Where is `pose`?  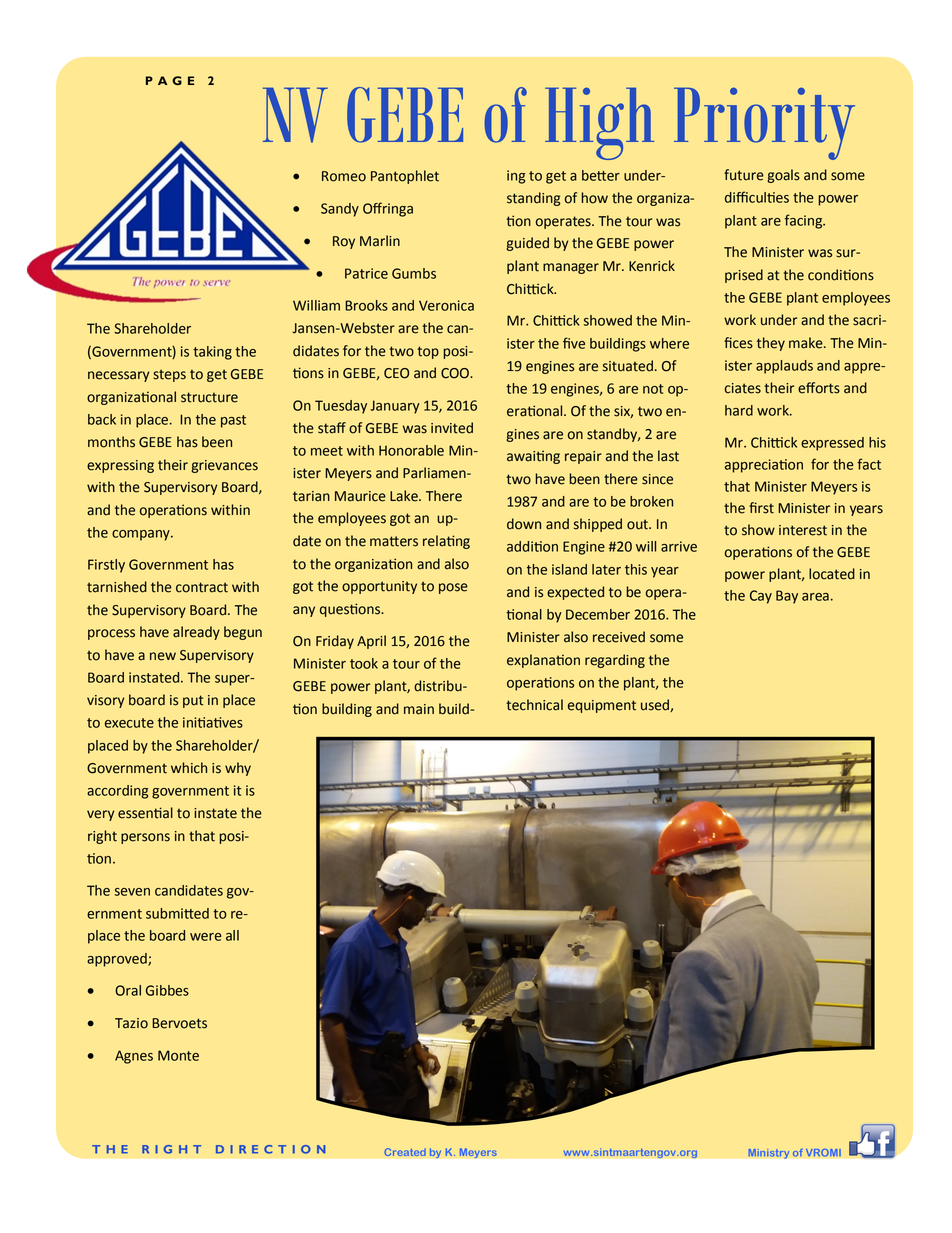 pose is located at coordinates (453, 588).
